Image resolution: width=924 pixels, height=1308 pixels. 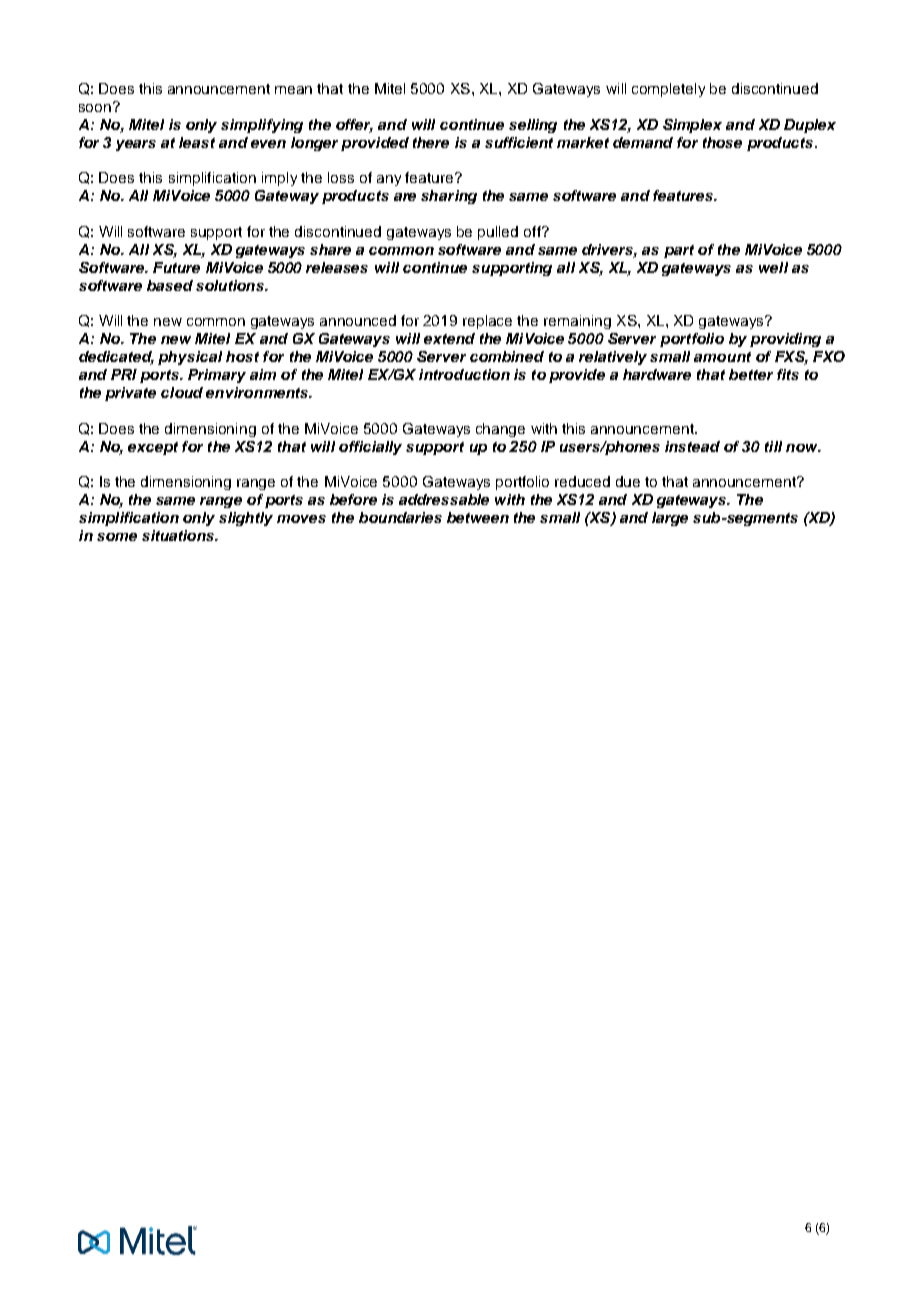 I want to click on change, so click(x=500, y=430).
